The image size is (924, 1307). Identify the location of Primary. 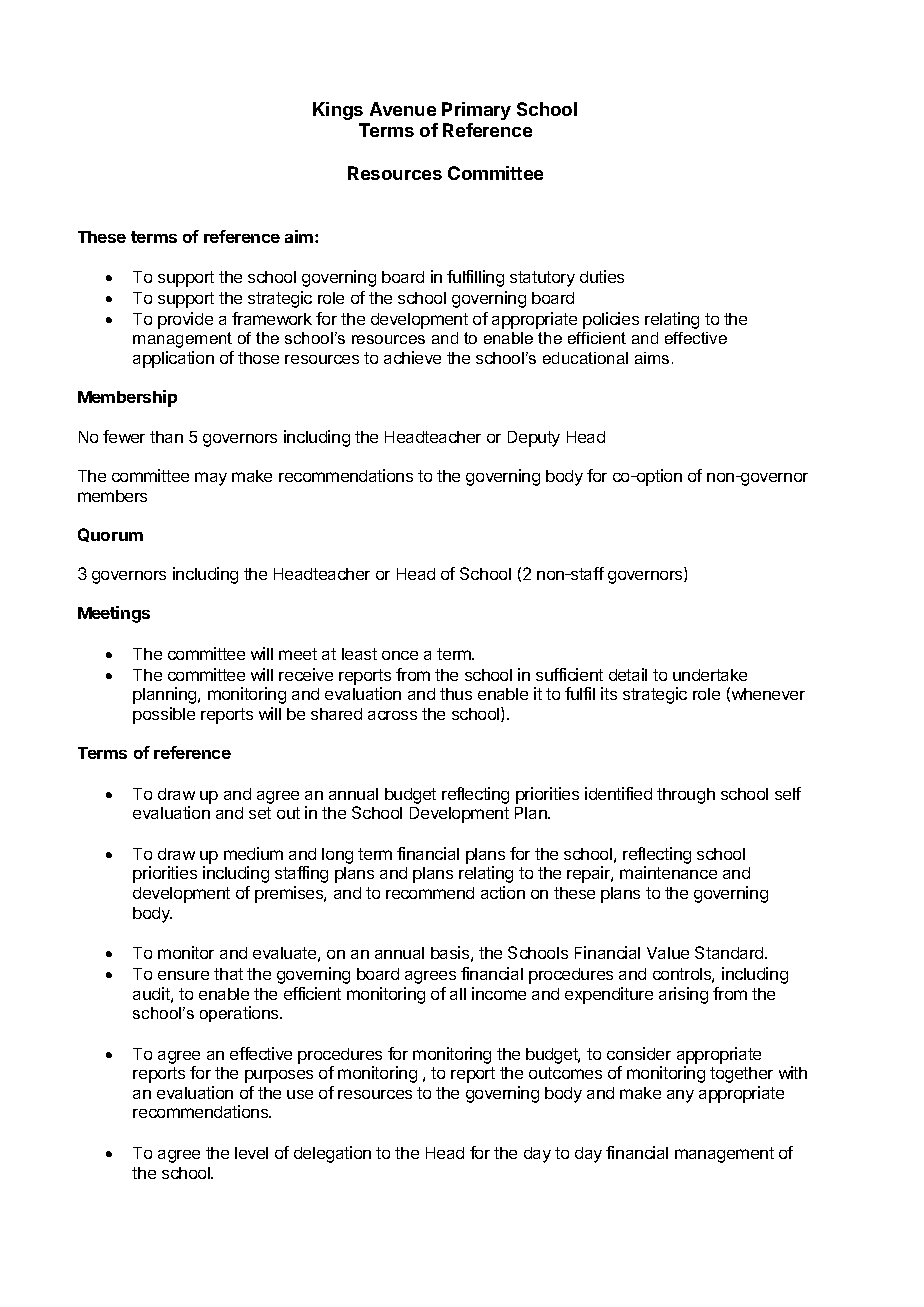
(476, 111).
